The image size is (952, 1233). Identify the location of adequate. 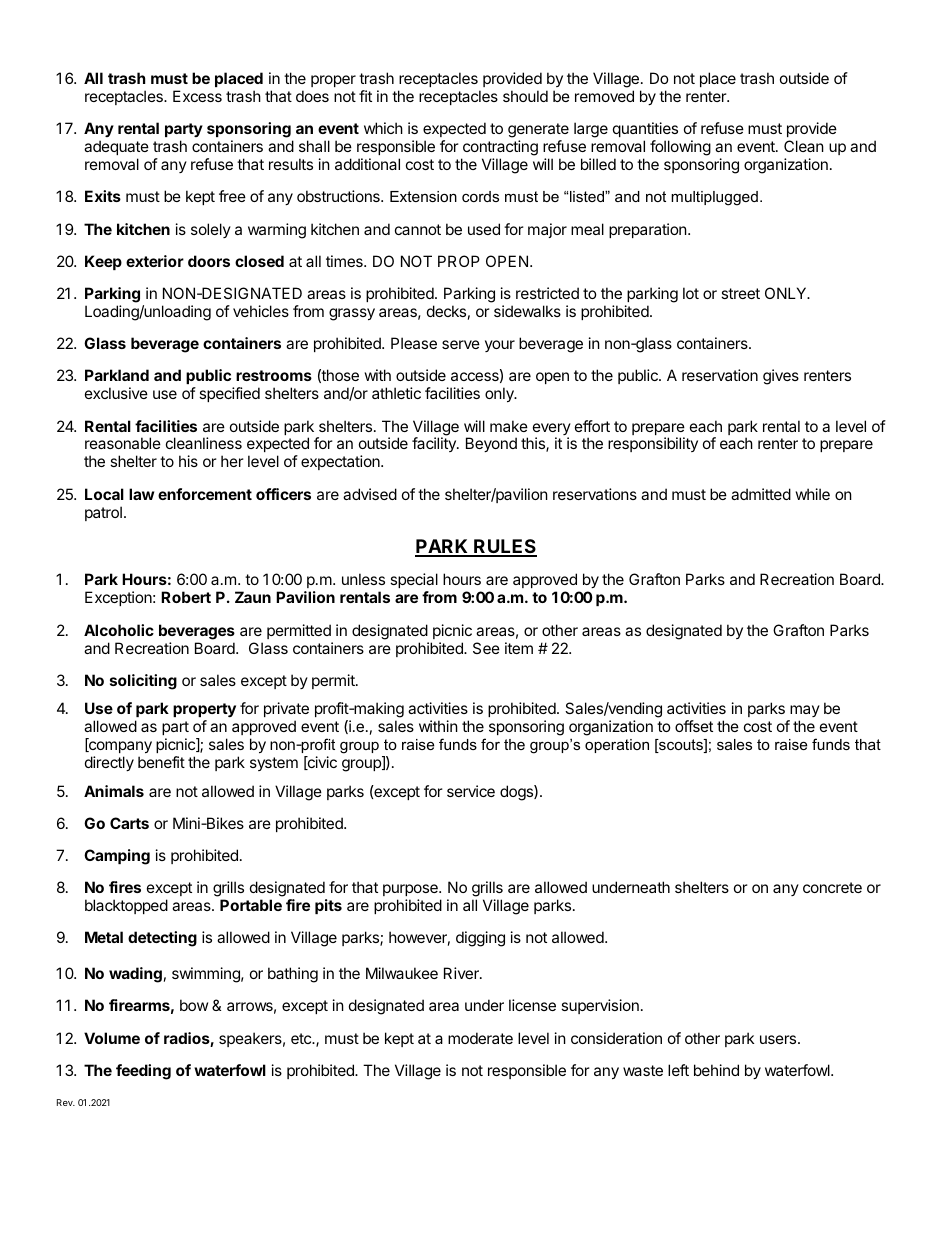
(116, 149).
